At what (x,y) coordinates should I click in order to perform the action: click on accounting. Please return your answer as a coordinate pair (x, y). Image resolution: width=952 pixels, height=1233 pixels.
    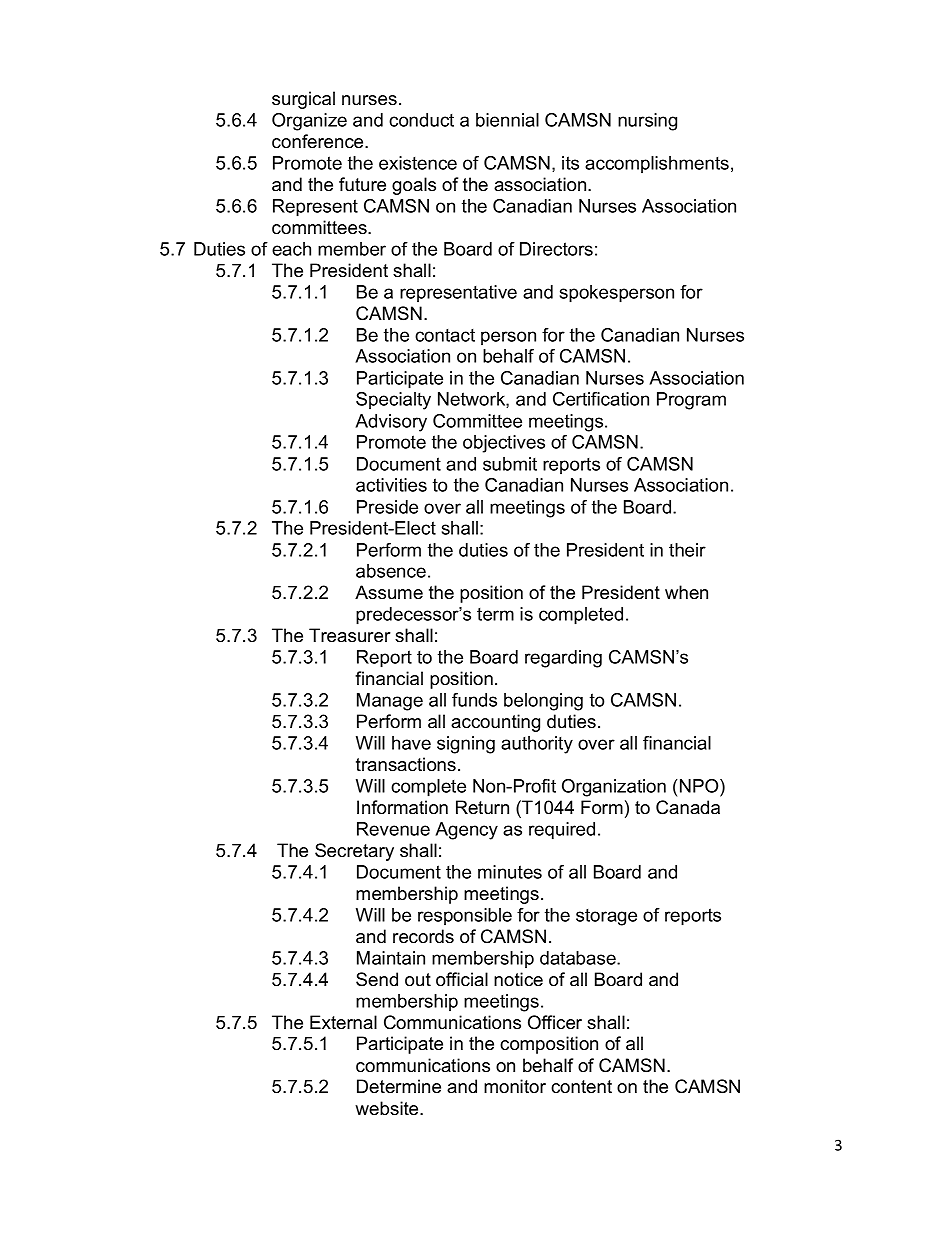
    Looking at the image, I should click on (495, 723).
